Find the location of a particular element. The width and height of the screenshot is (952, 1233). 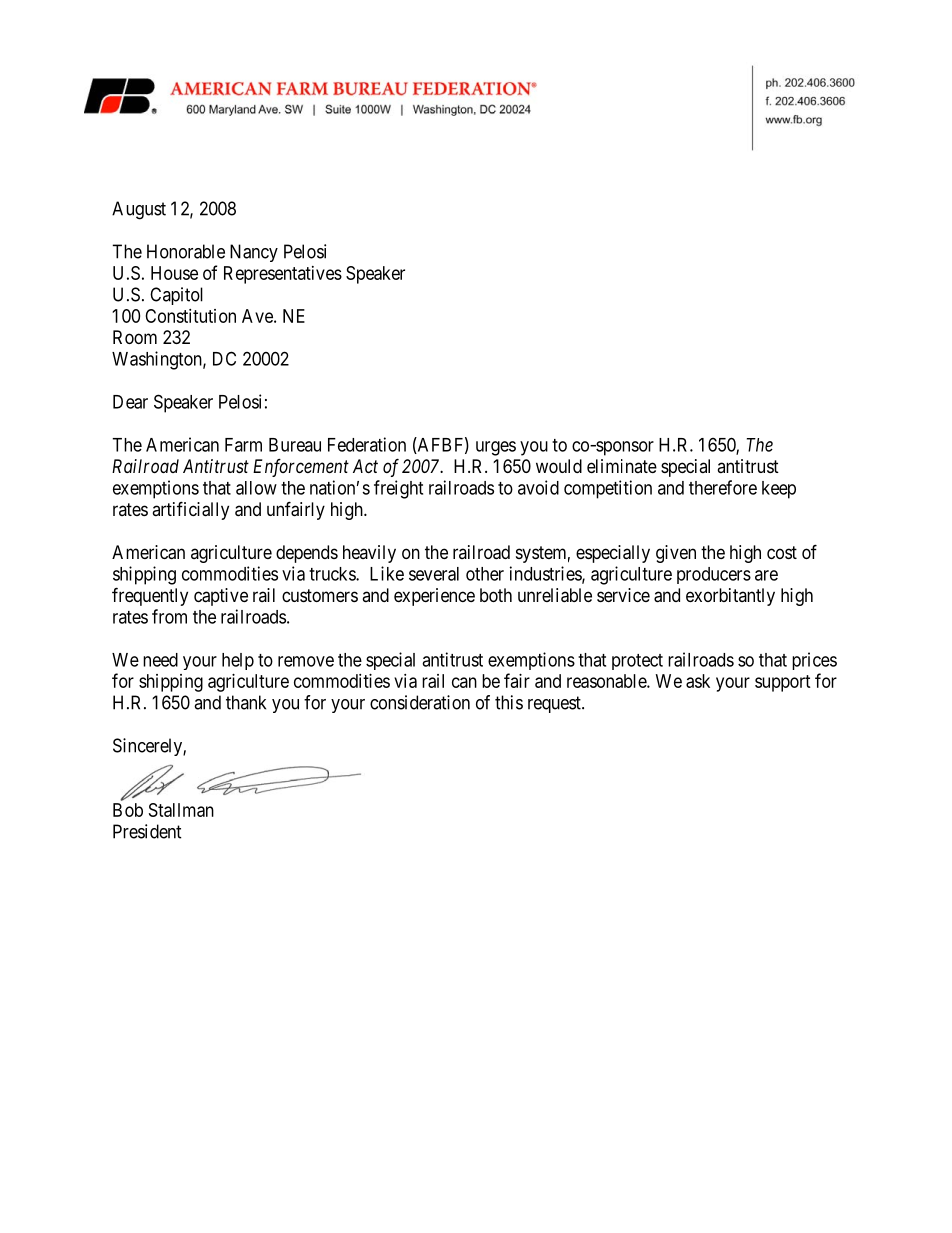

this is located at coordinates (509, 702).
